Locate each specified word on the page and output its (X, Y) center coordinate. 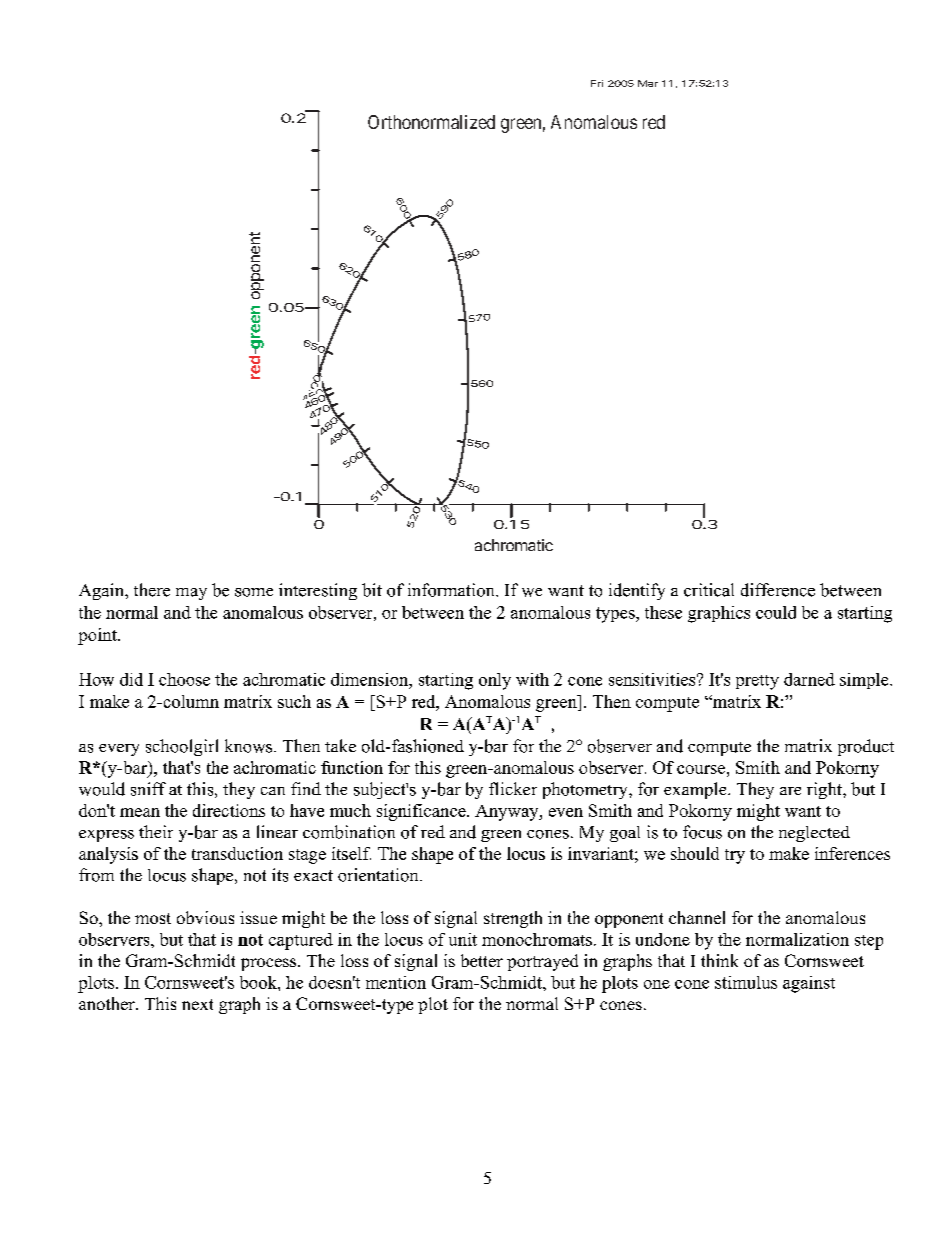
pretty (757, 682)
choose (184, 679)
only (495, 681)
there (152, 590)
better (482, 960)
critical (709, 590)
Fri (597, 83)
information (452, 590)
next (197, 1004)
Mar (648, 83)
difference (778, 590)
